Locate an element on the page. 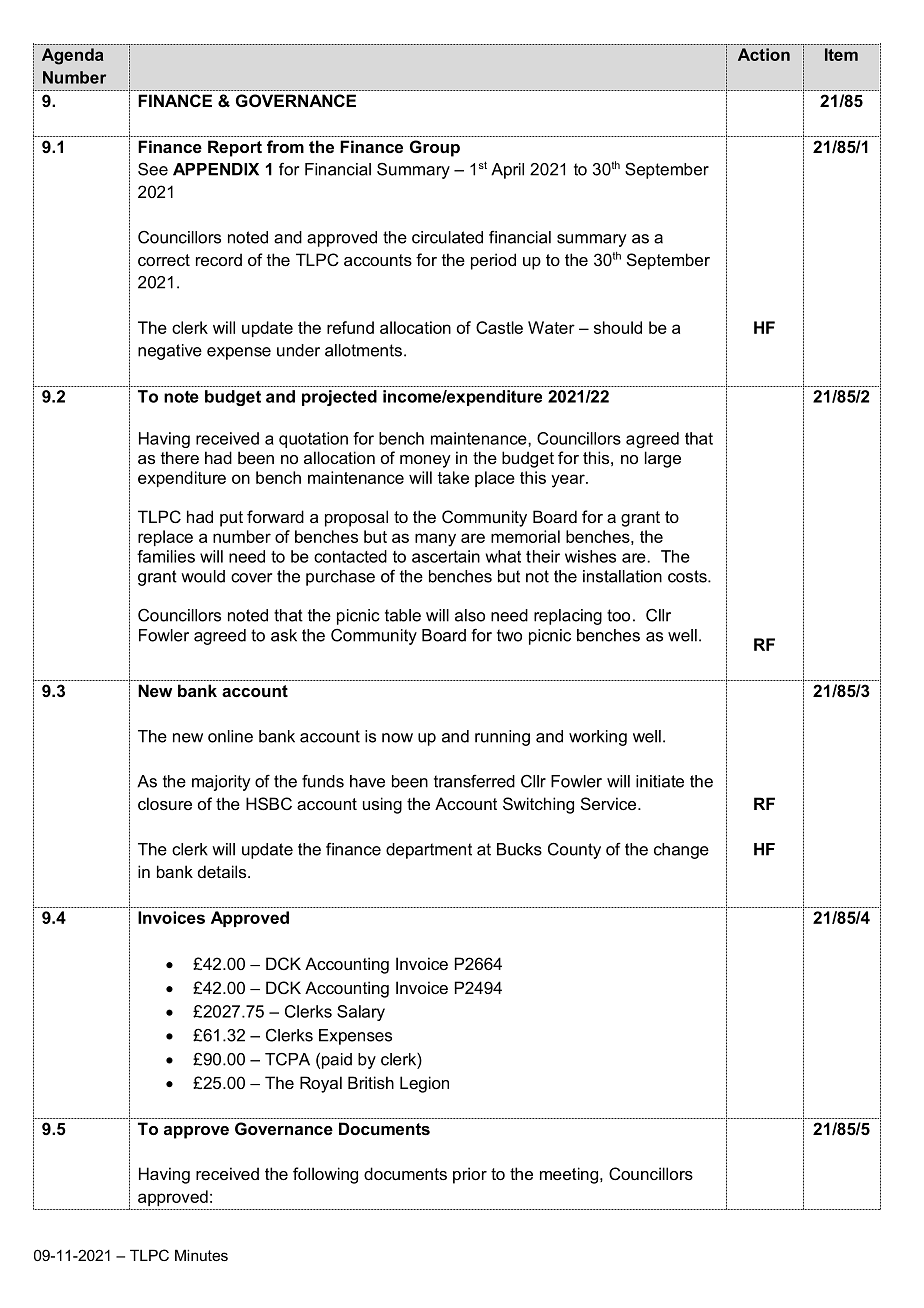 Image resolution: width=924 pixels, height=1308 pixels. change is located at coordinates (681, 851).
